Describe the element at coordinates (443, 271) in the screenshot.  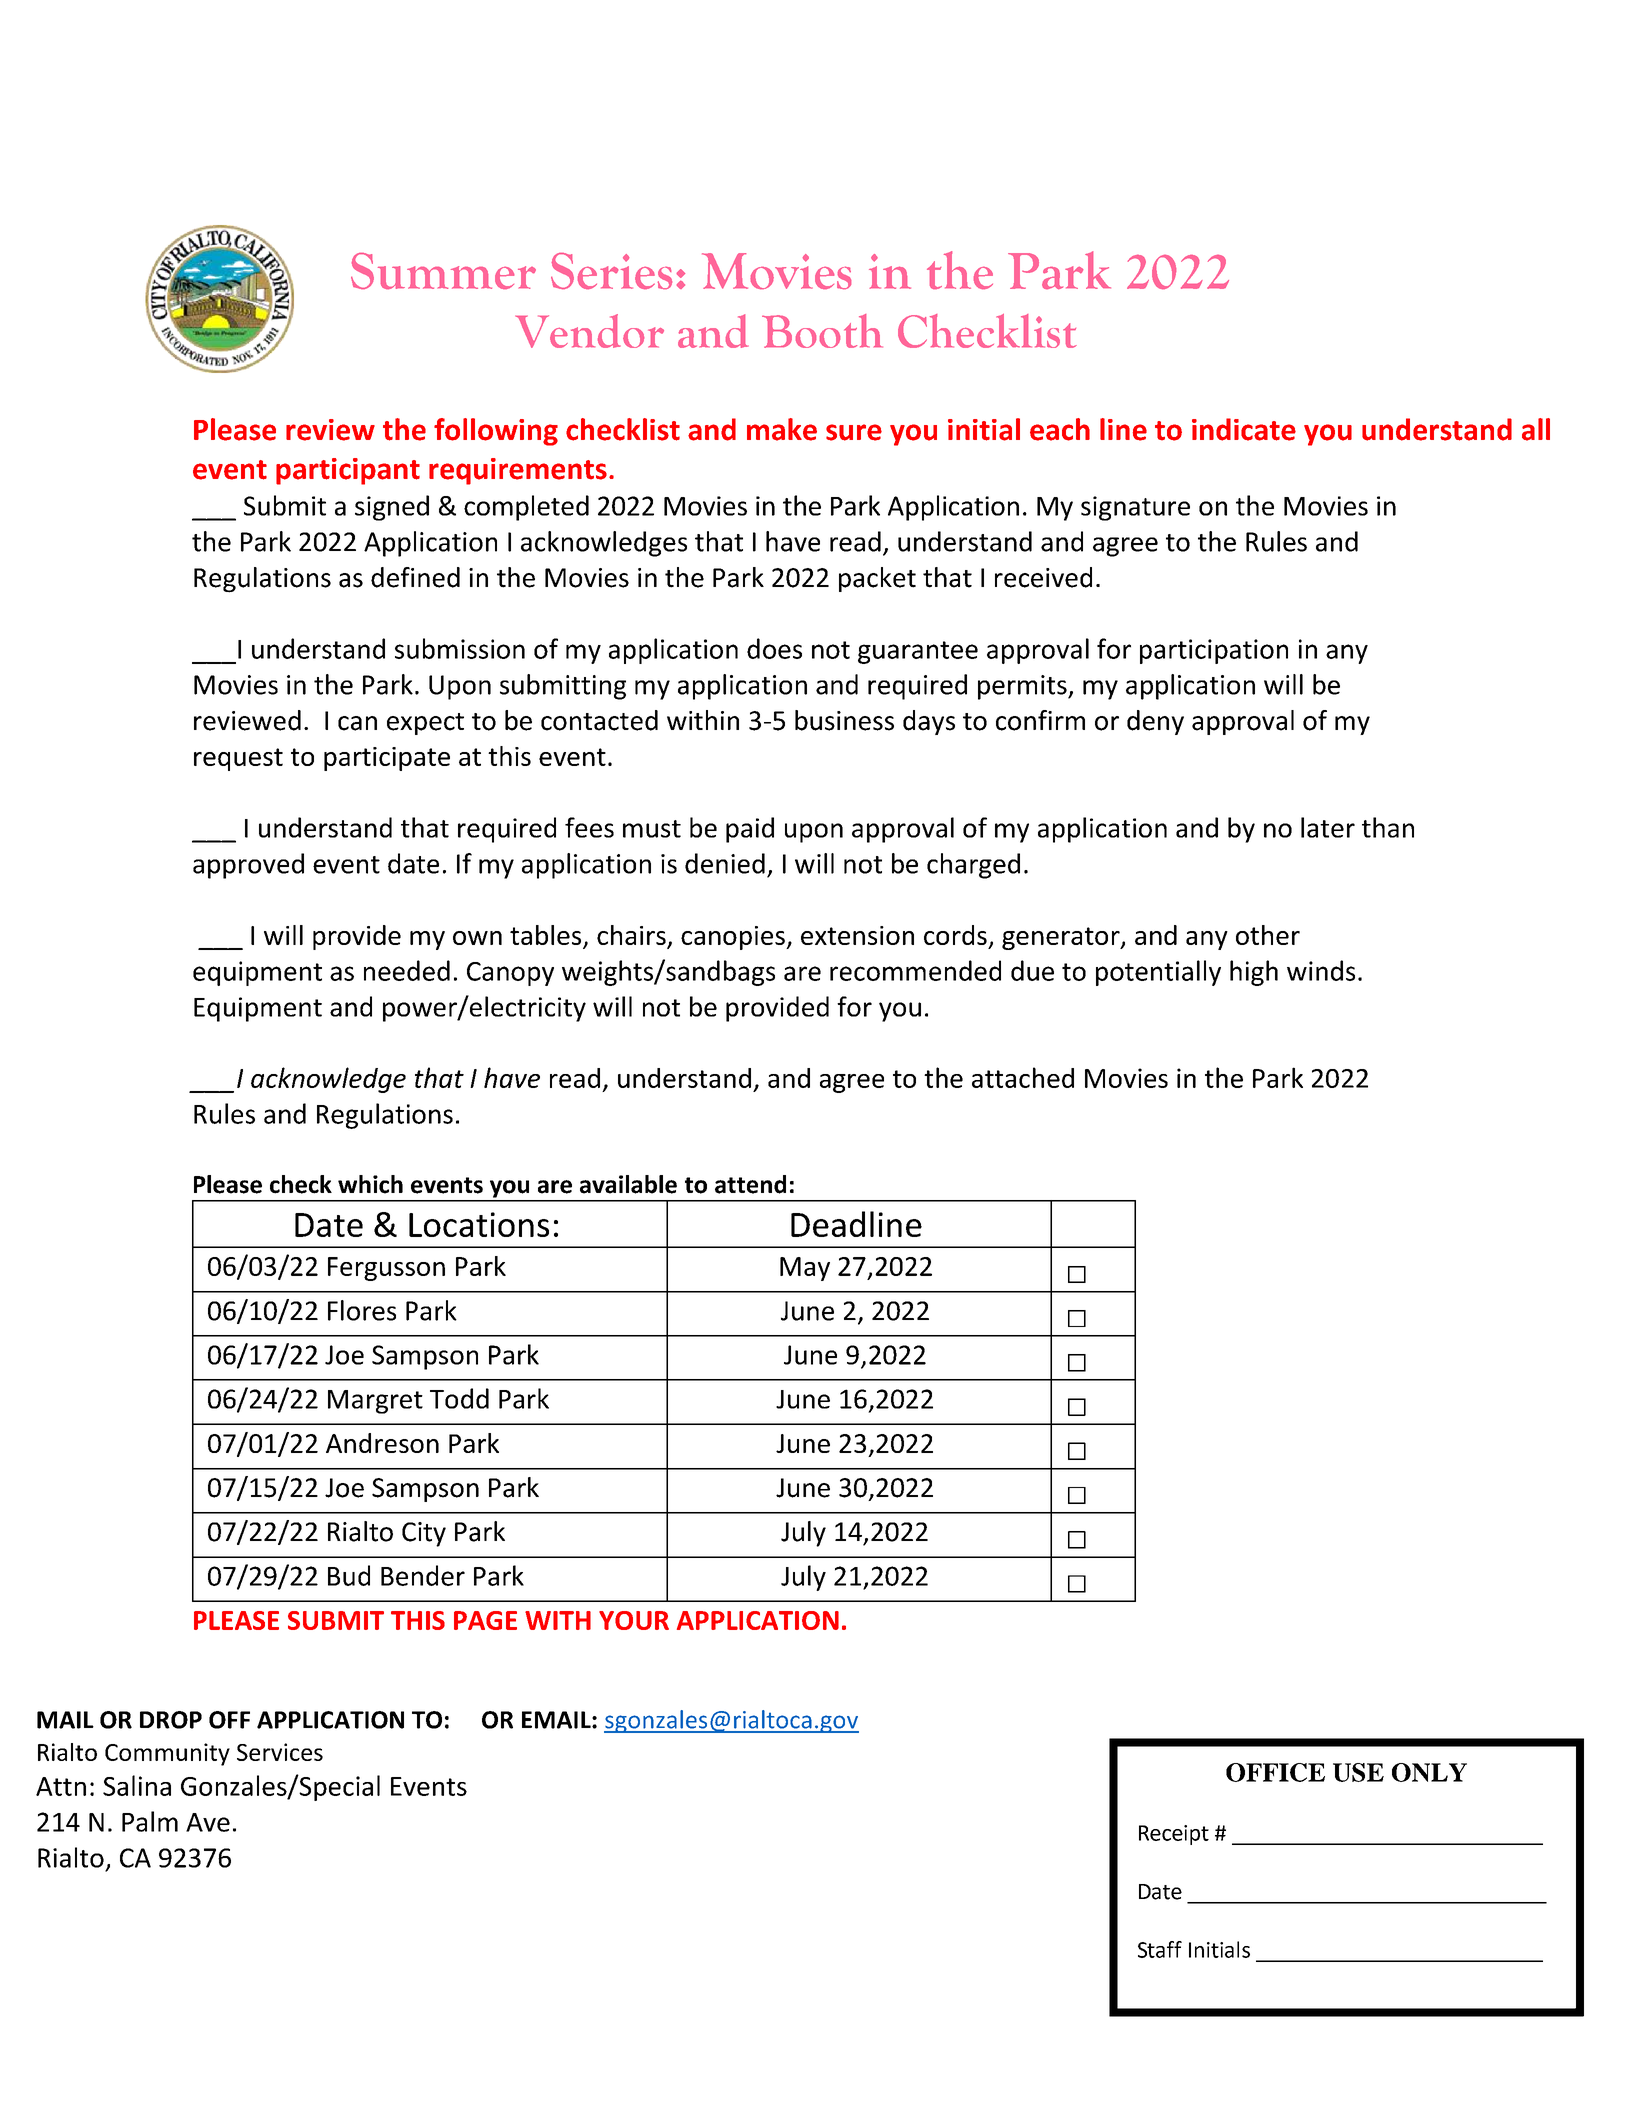
I see `Summer` at that location.
